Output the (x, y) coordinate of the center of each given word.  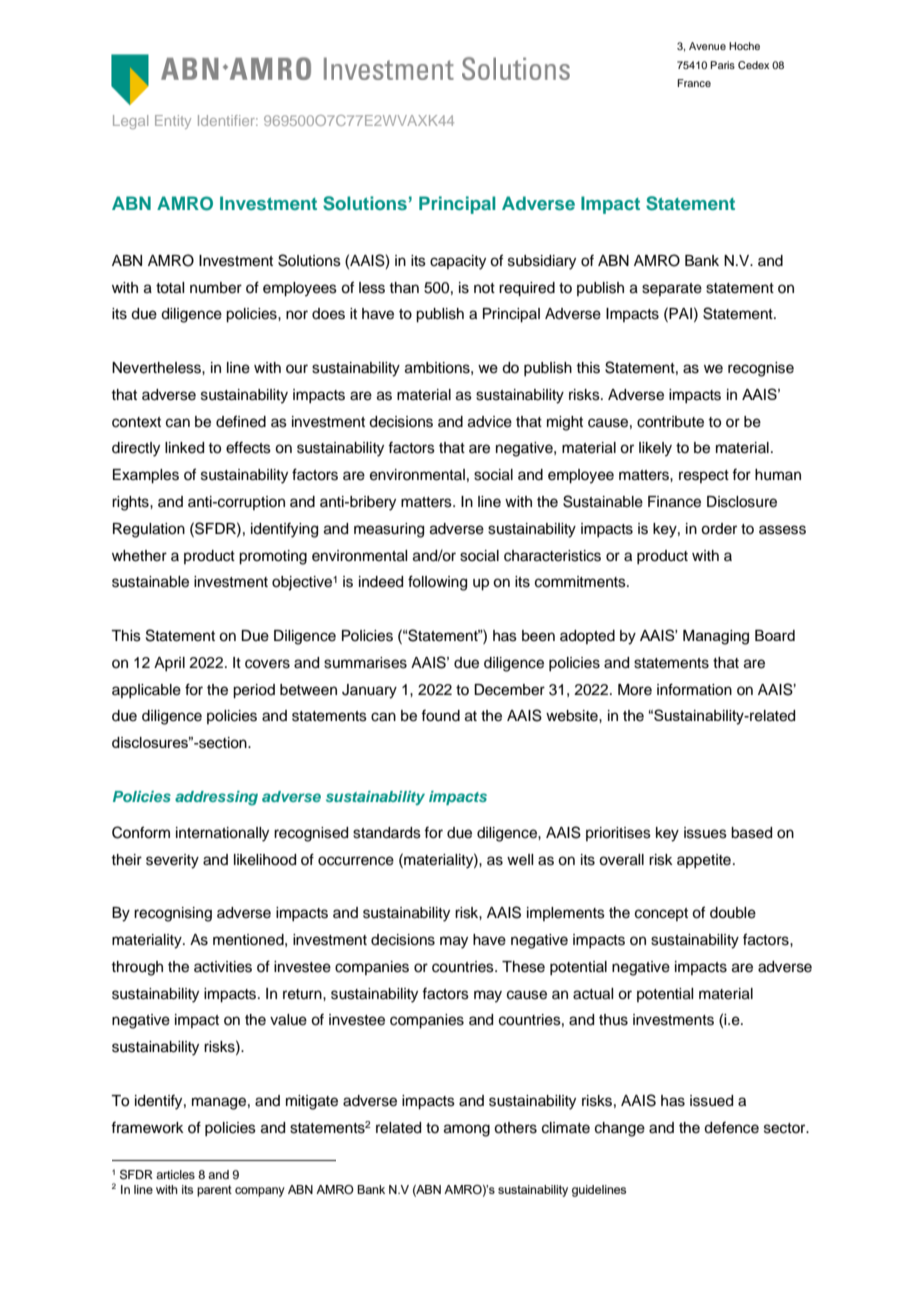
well (520, 860)
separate (672, 289)
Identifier (228, 120)
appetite (704, 861)
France (694, 83)
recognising (173, 914)
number (216, 288)
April (169, 664)
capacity (458, 262)
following (437, 583)
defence (731, 1127)
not (484, 288)
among (467, 1130)
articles (175, 1174)
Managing (716, 637)
